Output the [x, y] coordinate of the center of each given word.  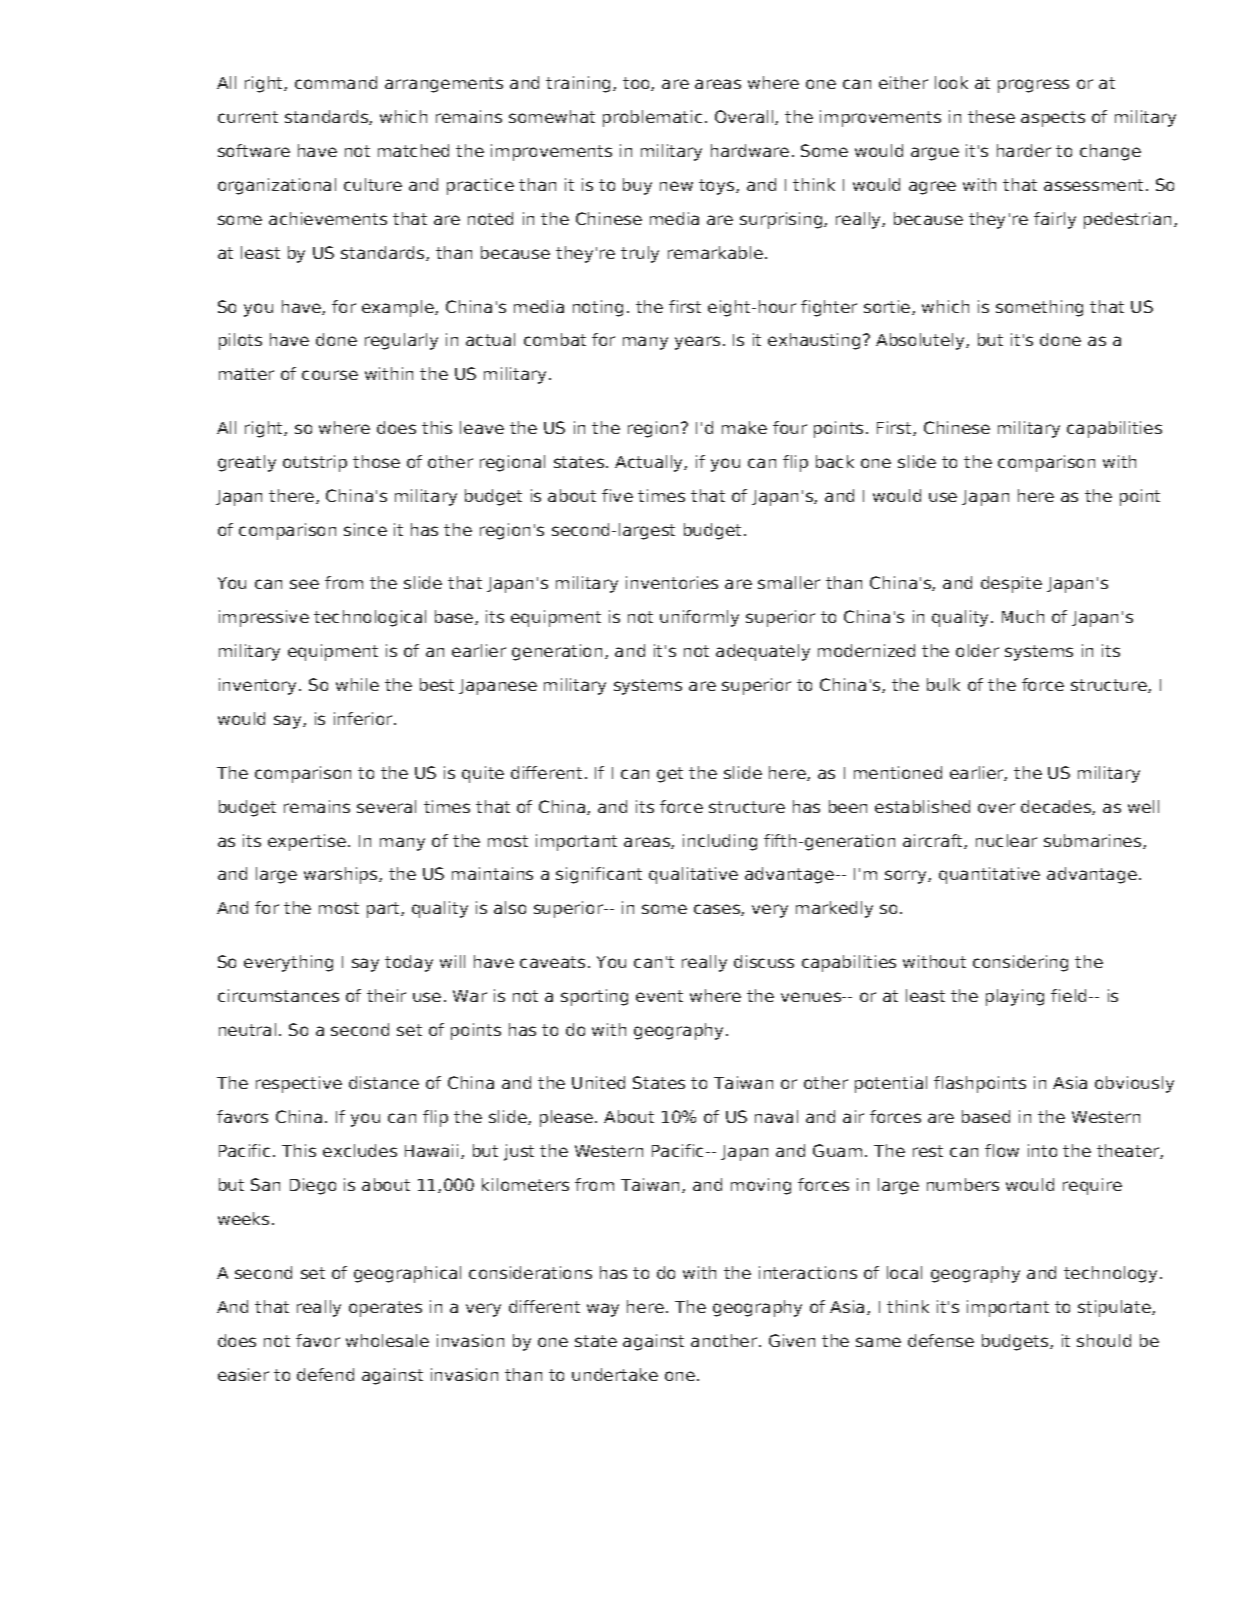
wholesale [387, 1340]
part [384, 910]
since [365, 529]
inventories [672, 582]
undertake [615, 1374]
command [336, 82]
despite [1011, 584]
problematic [652, 118]
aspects [1053, 119]
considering [1020, 963]
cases [718, 910]
